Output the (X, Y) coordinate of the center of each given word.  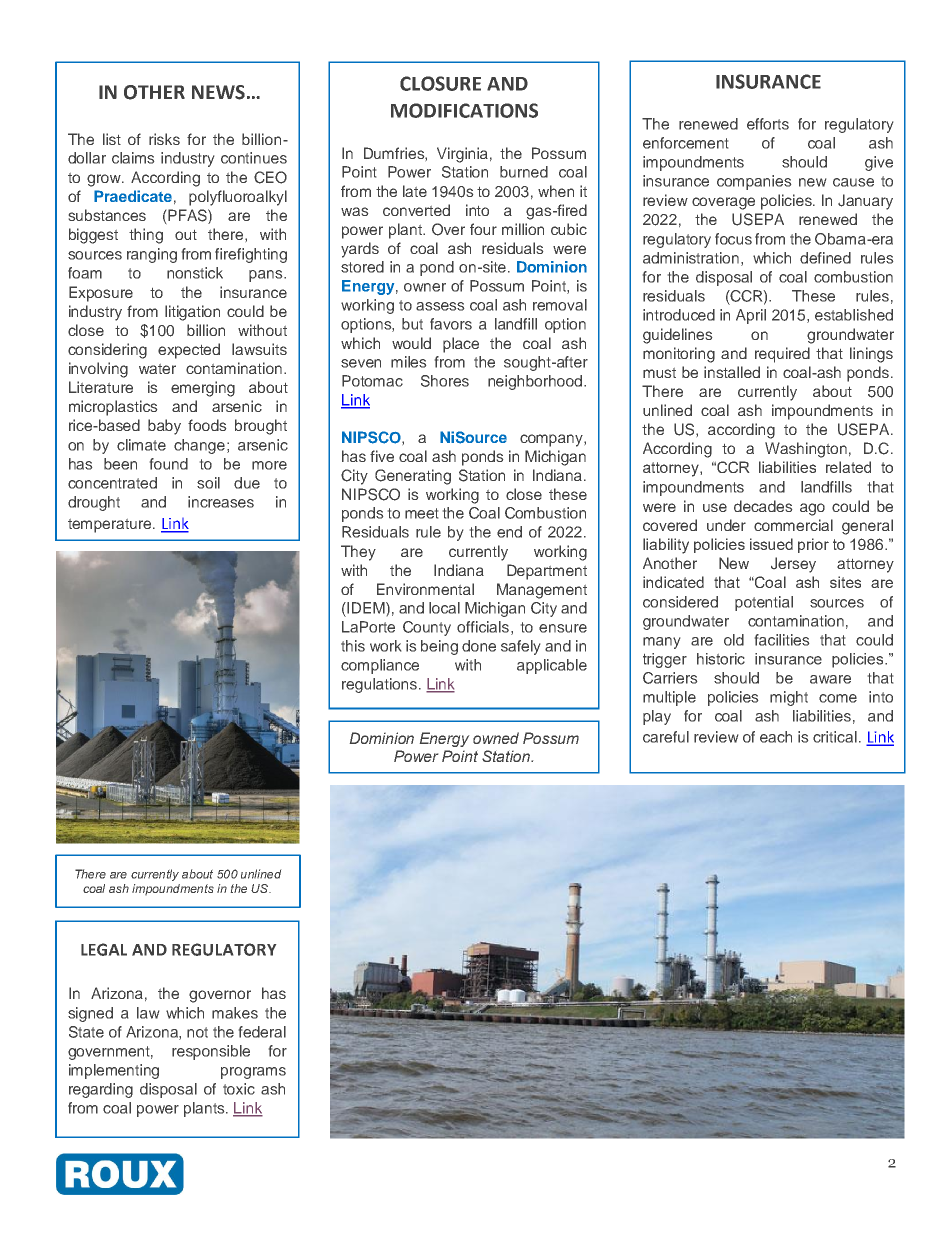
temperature (111, 526)
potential (764, 603)
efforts (768, 124)
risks (164, 139)
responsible (211, 1052)
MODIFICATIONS (464, 110)
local (444, 608)
